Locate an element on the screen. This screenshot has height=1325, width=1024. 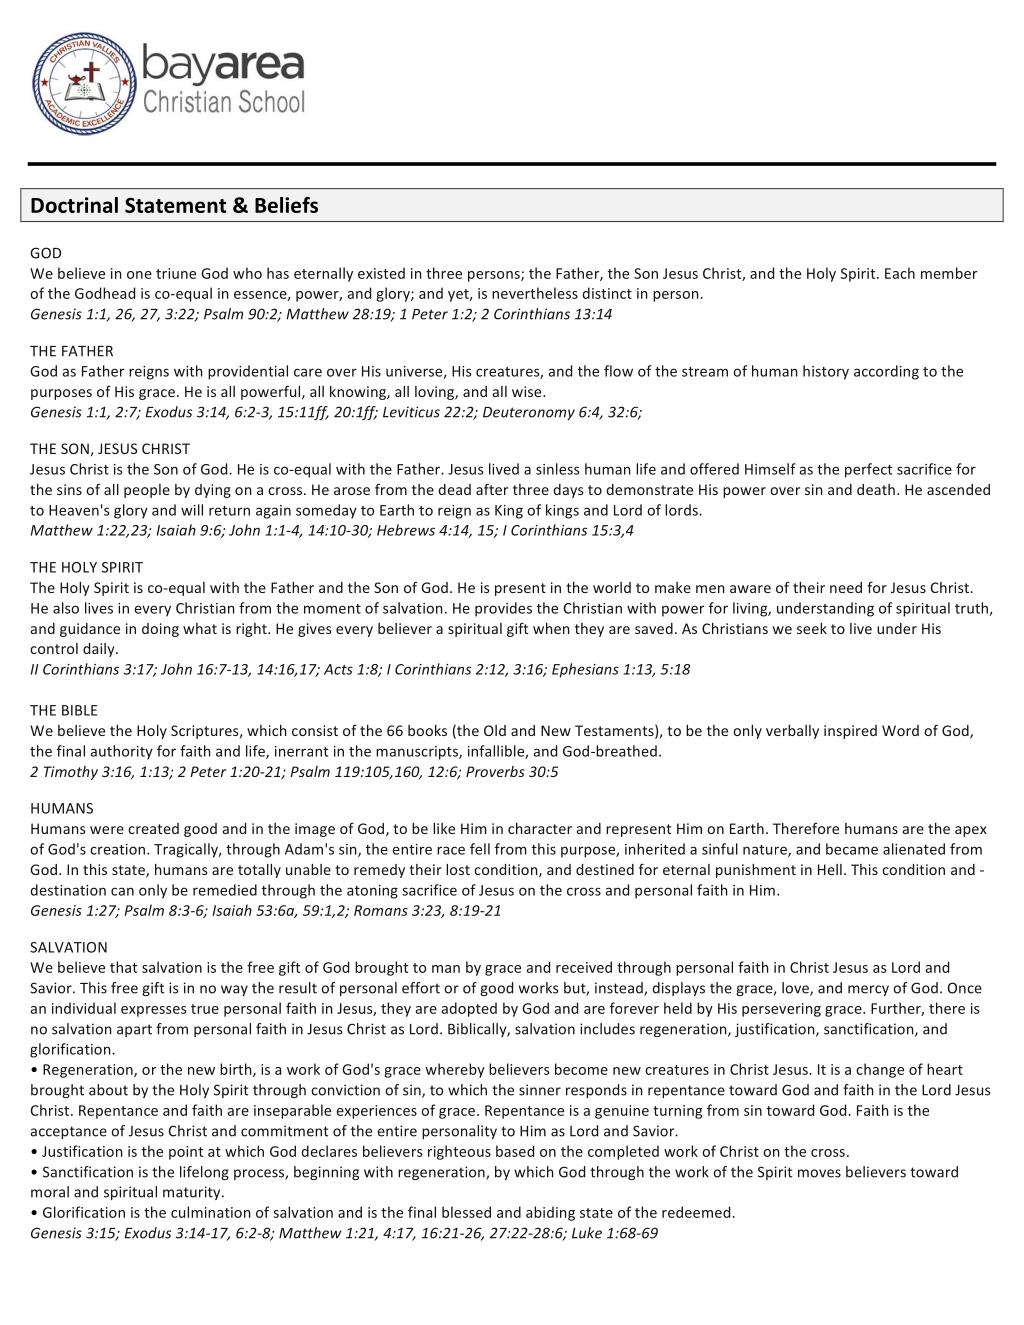
will is located at coordinates (192, 510).
